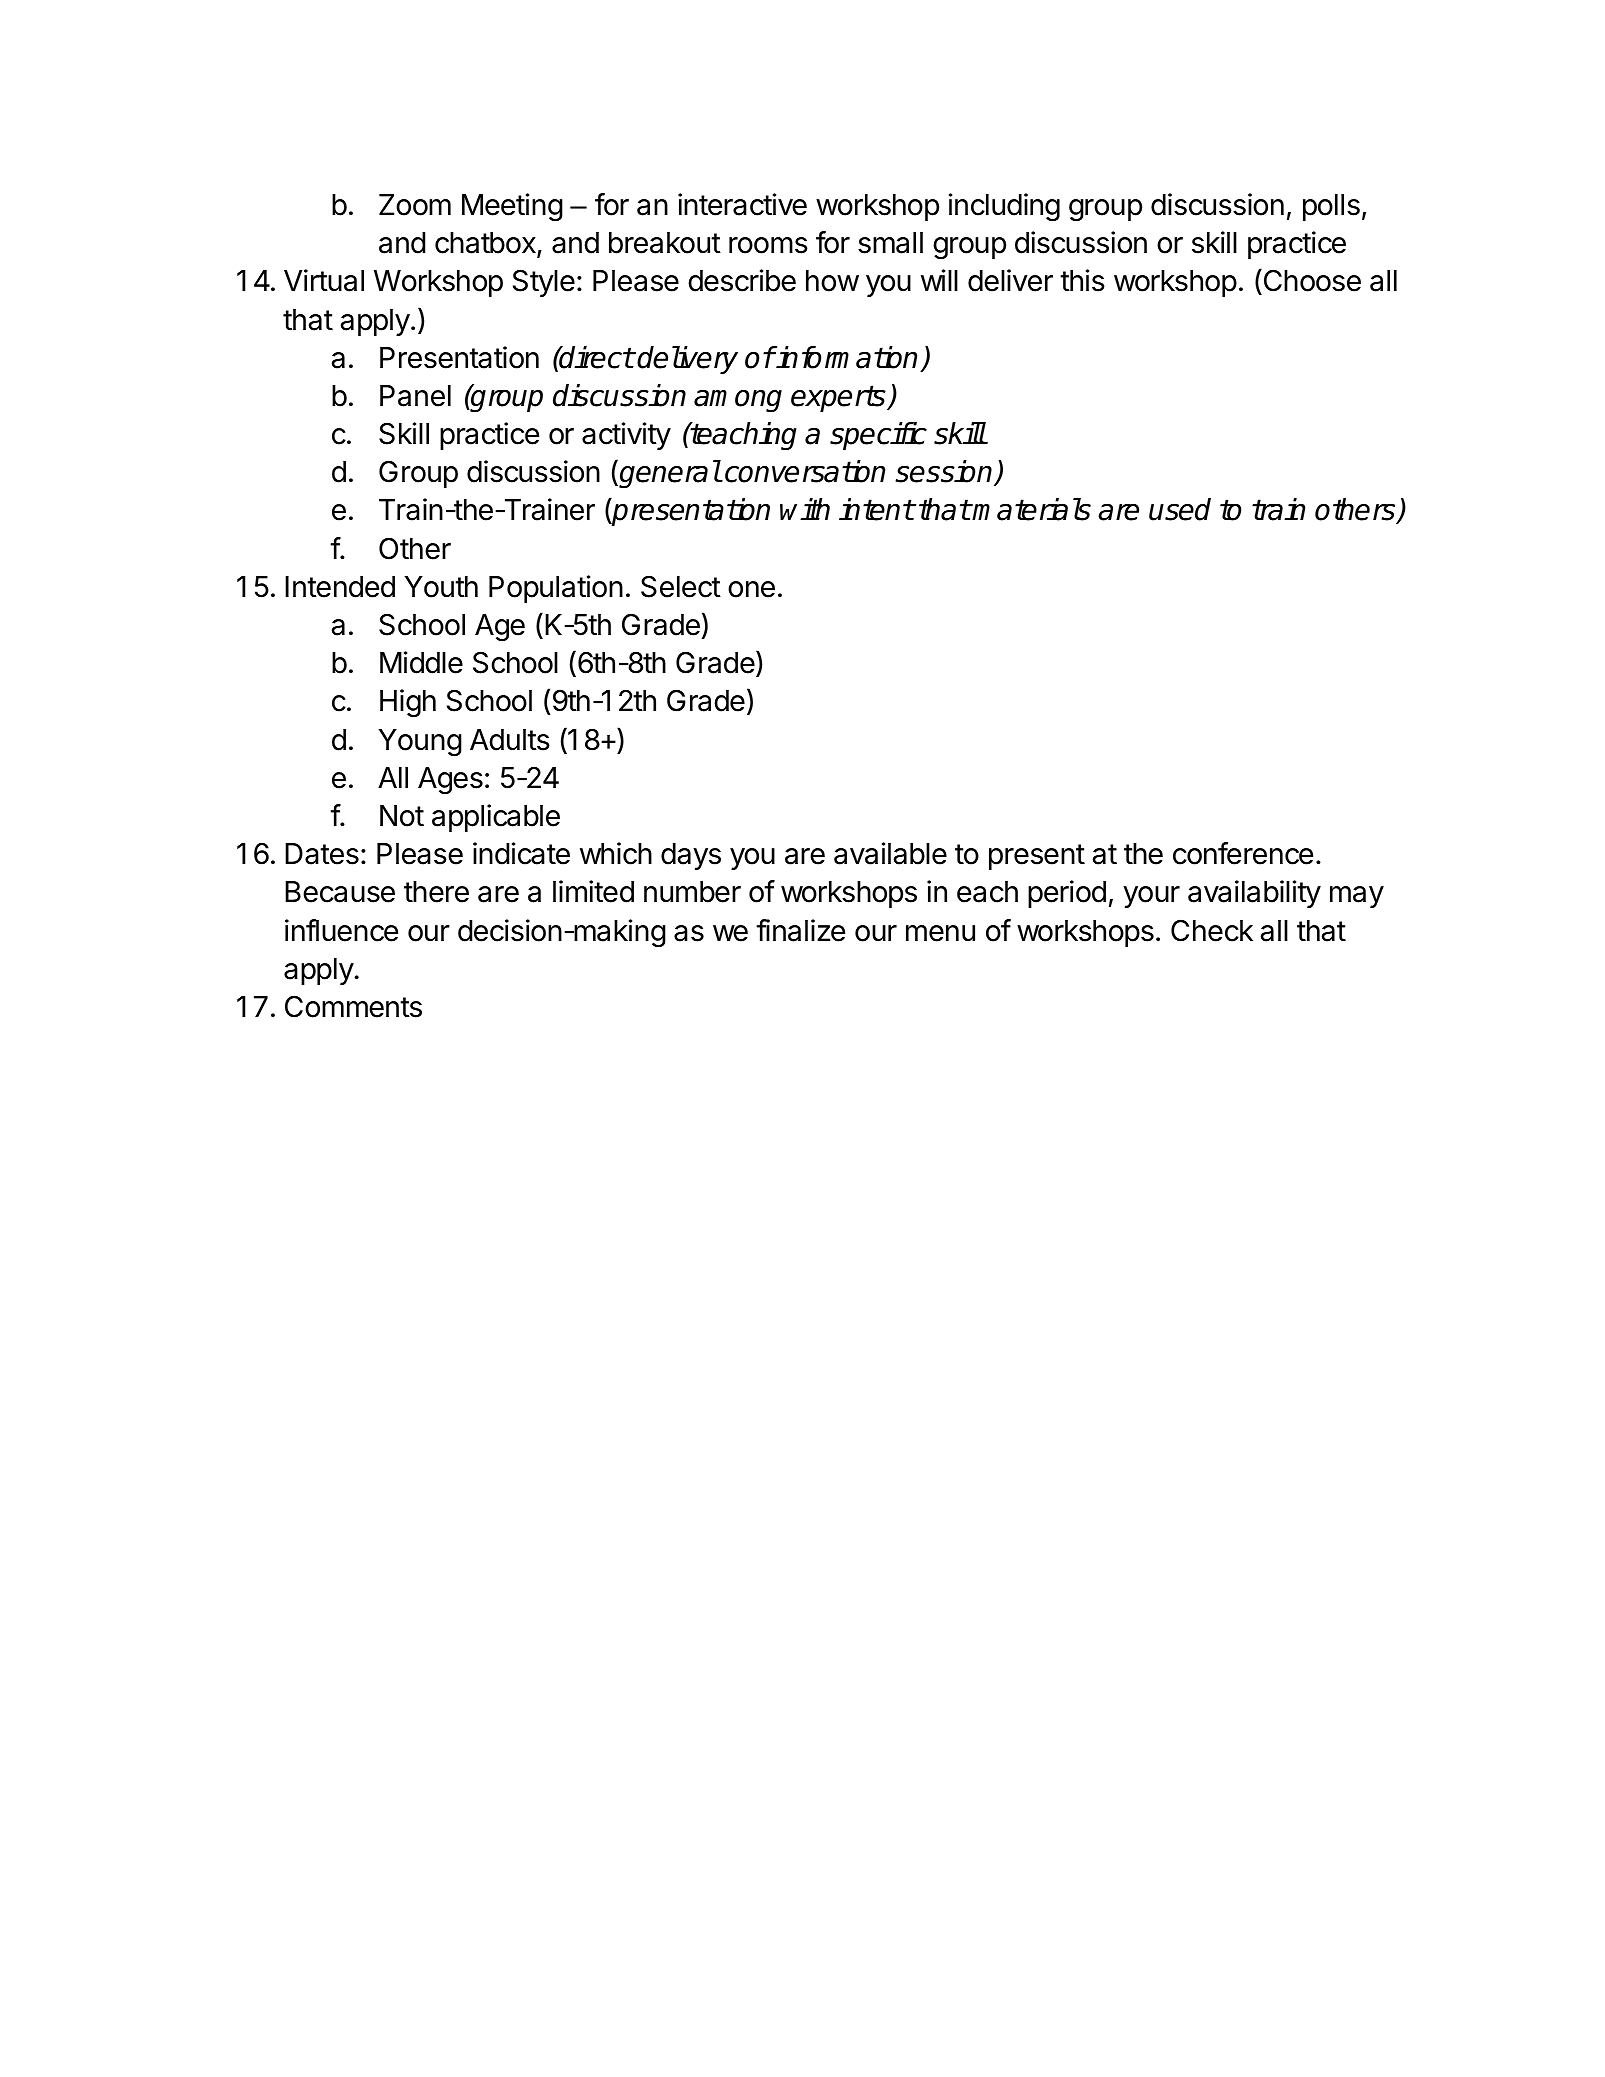 The image size is (1605, 2077). I want to click on materials, so click(1031, 509).
